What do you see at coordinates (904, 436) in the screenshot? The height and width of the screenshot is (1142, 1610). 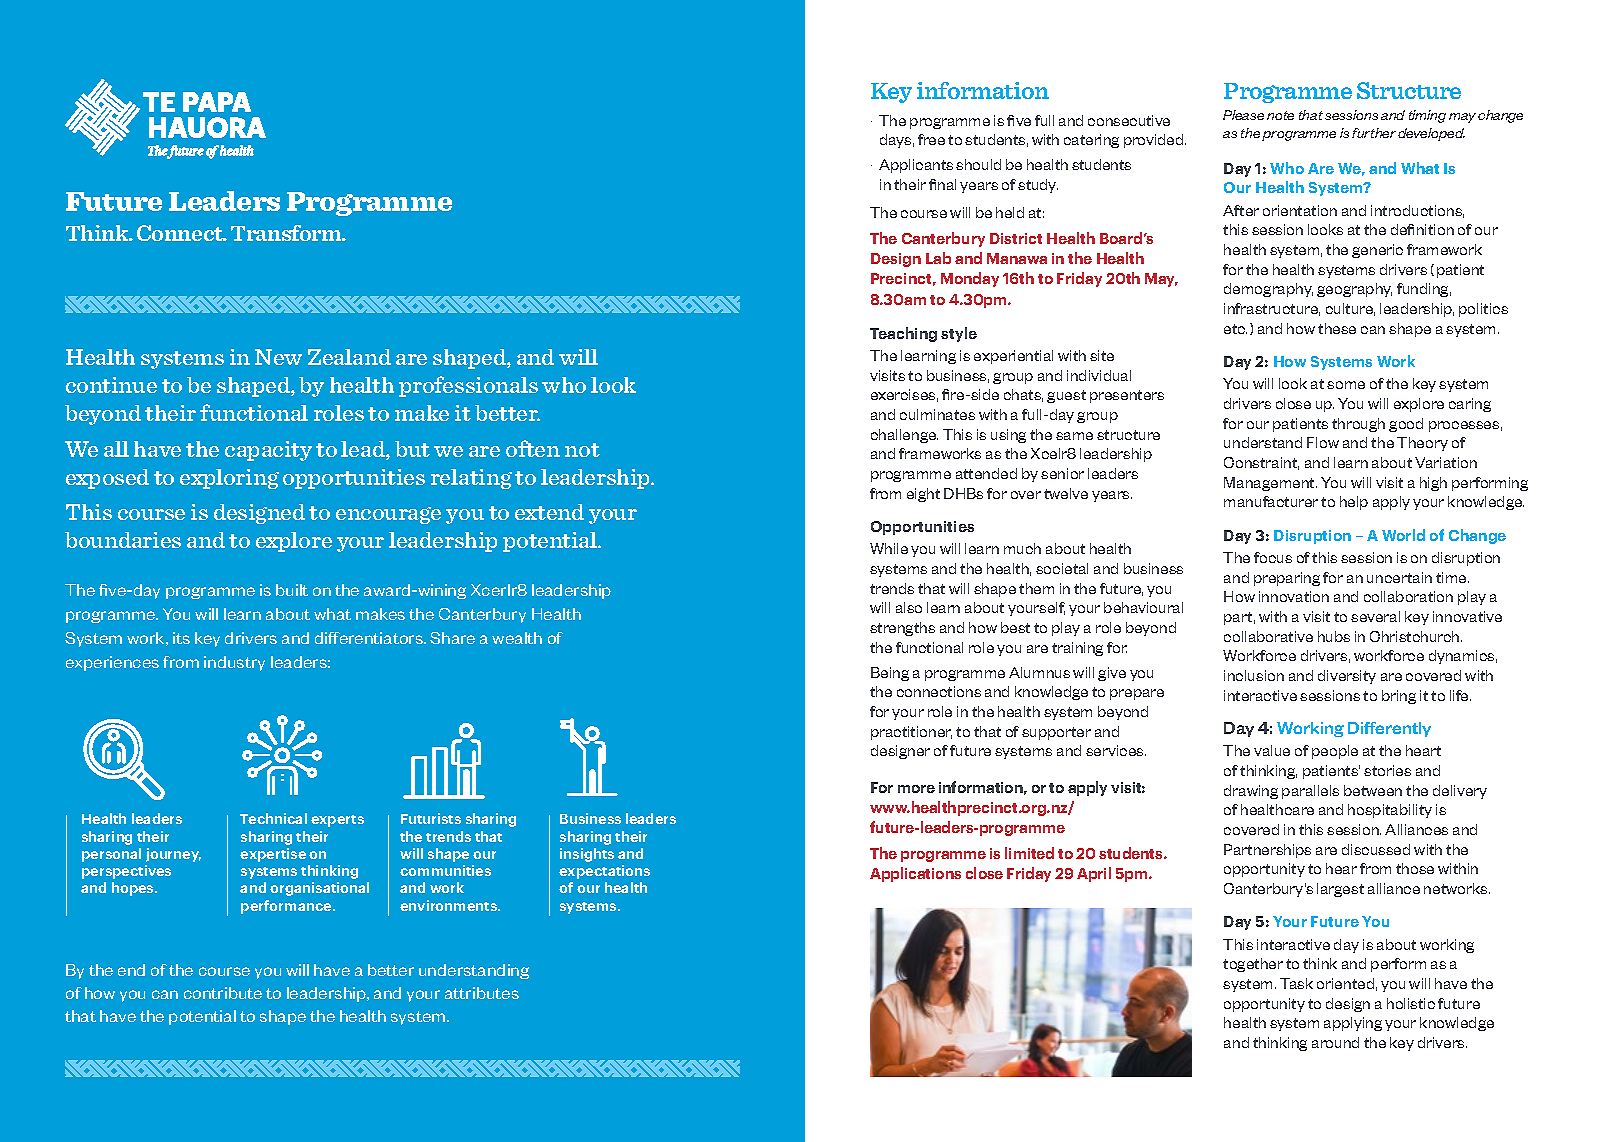 I see `challenge` at bounding box center [904, 436].
